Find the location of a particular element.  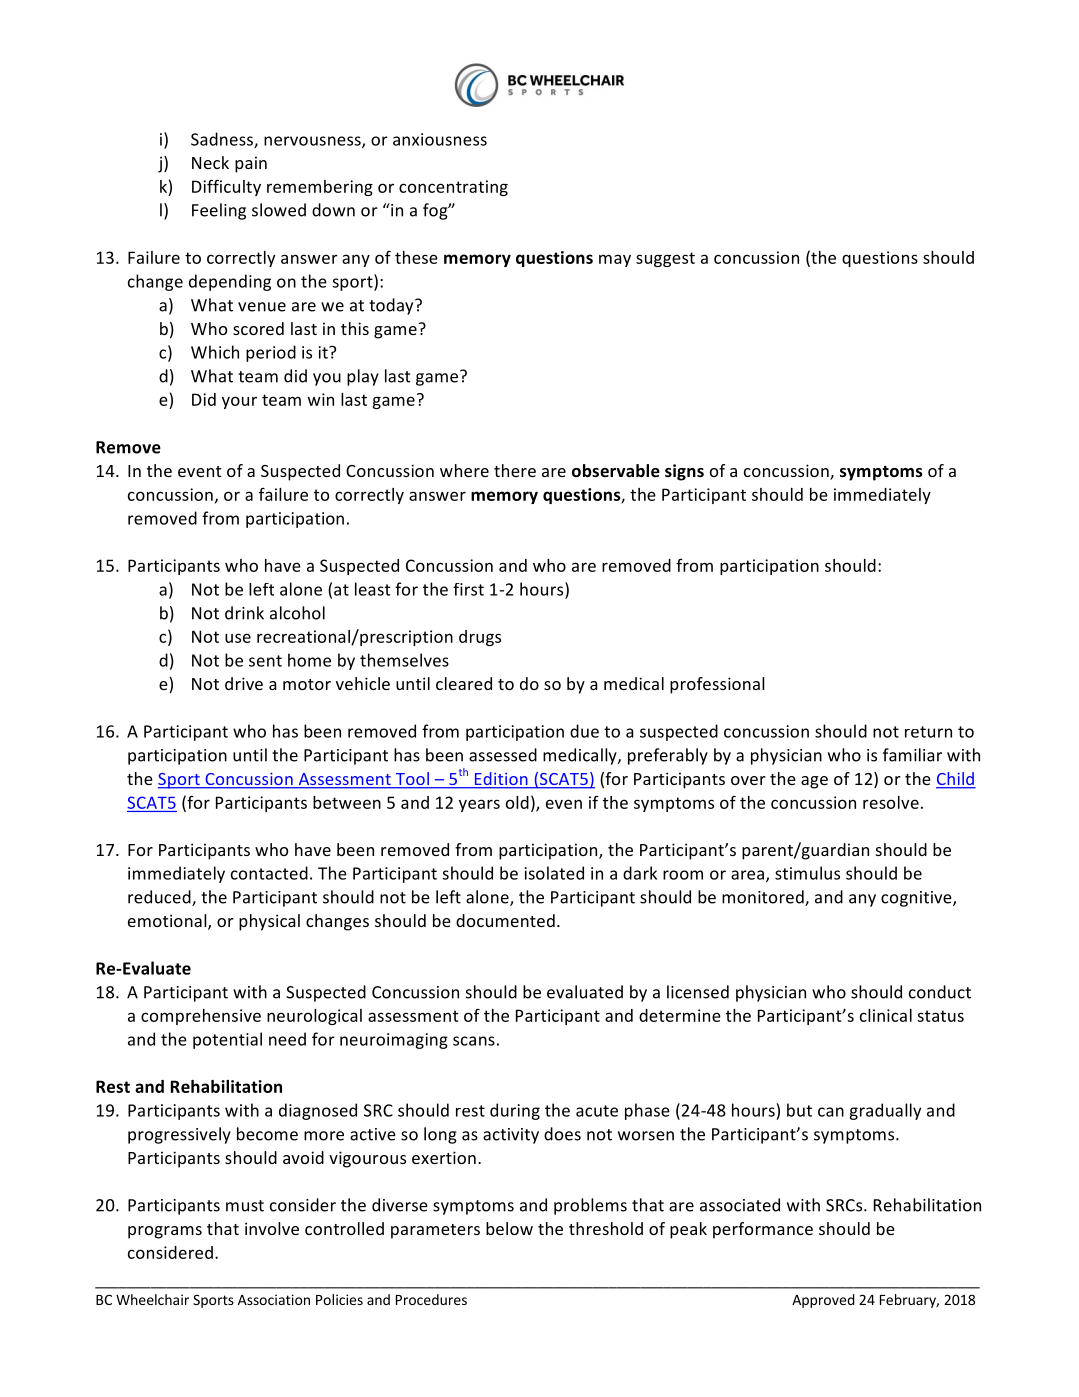

Association is located at coordinates (274, 1299).
